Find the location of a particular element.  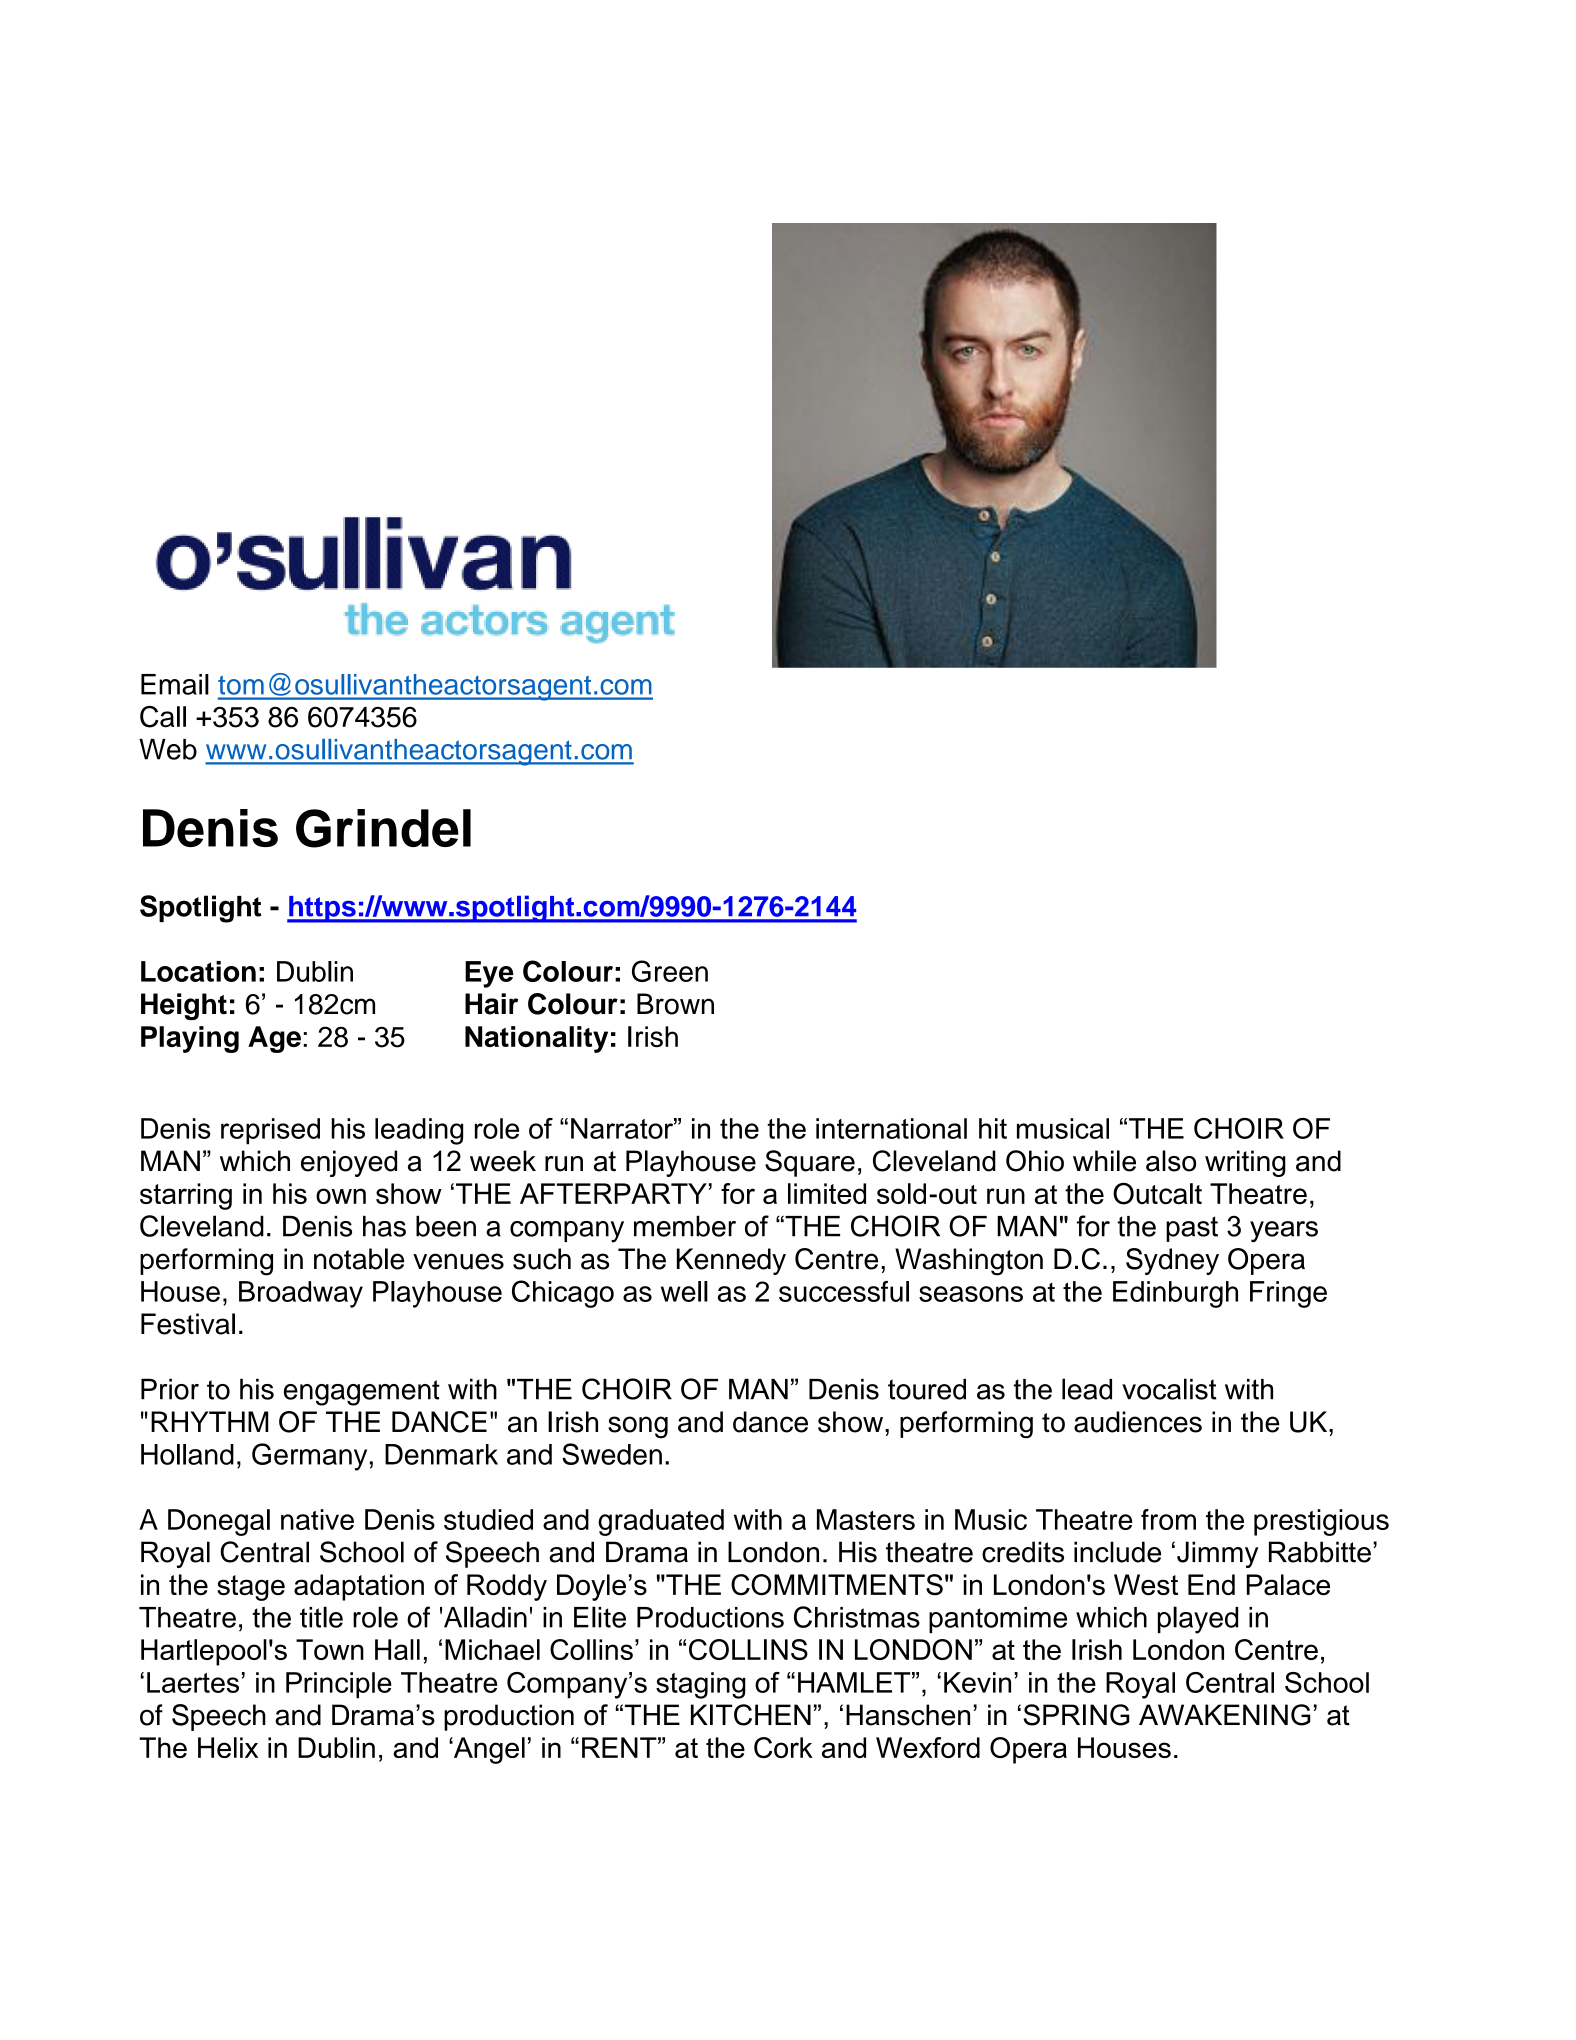

Call is located at coordinates (163, 717).
